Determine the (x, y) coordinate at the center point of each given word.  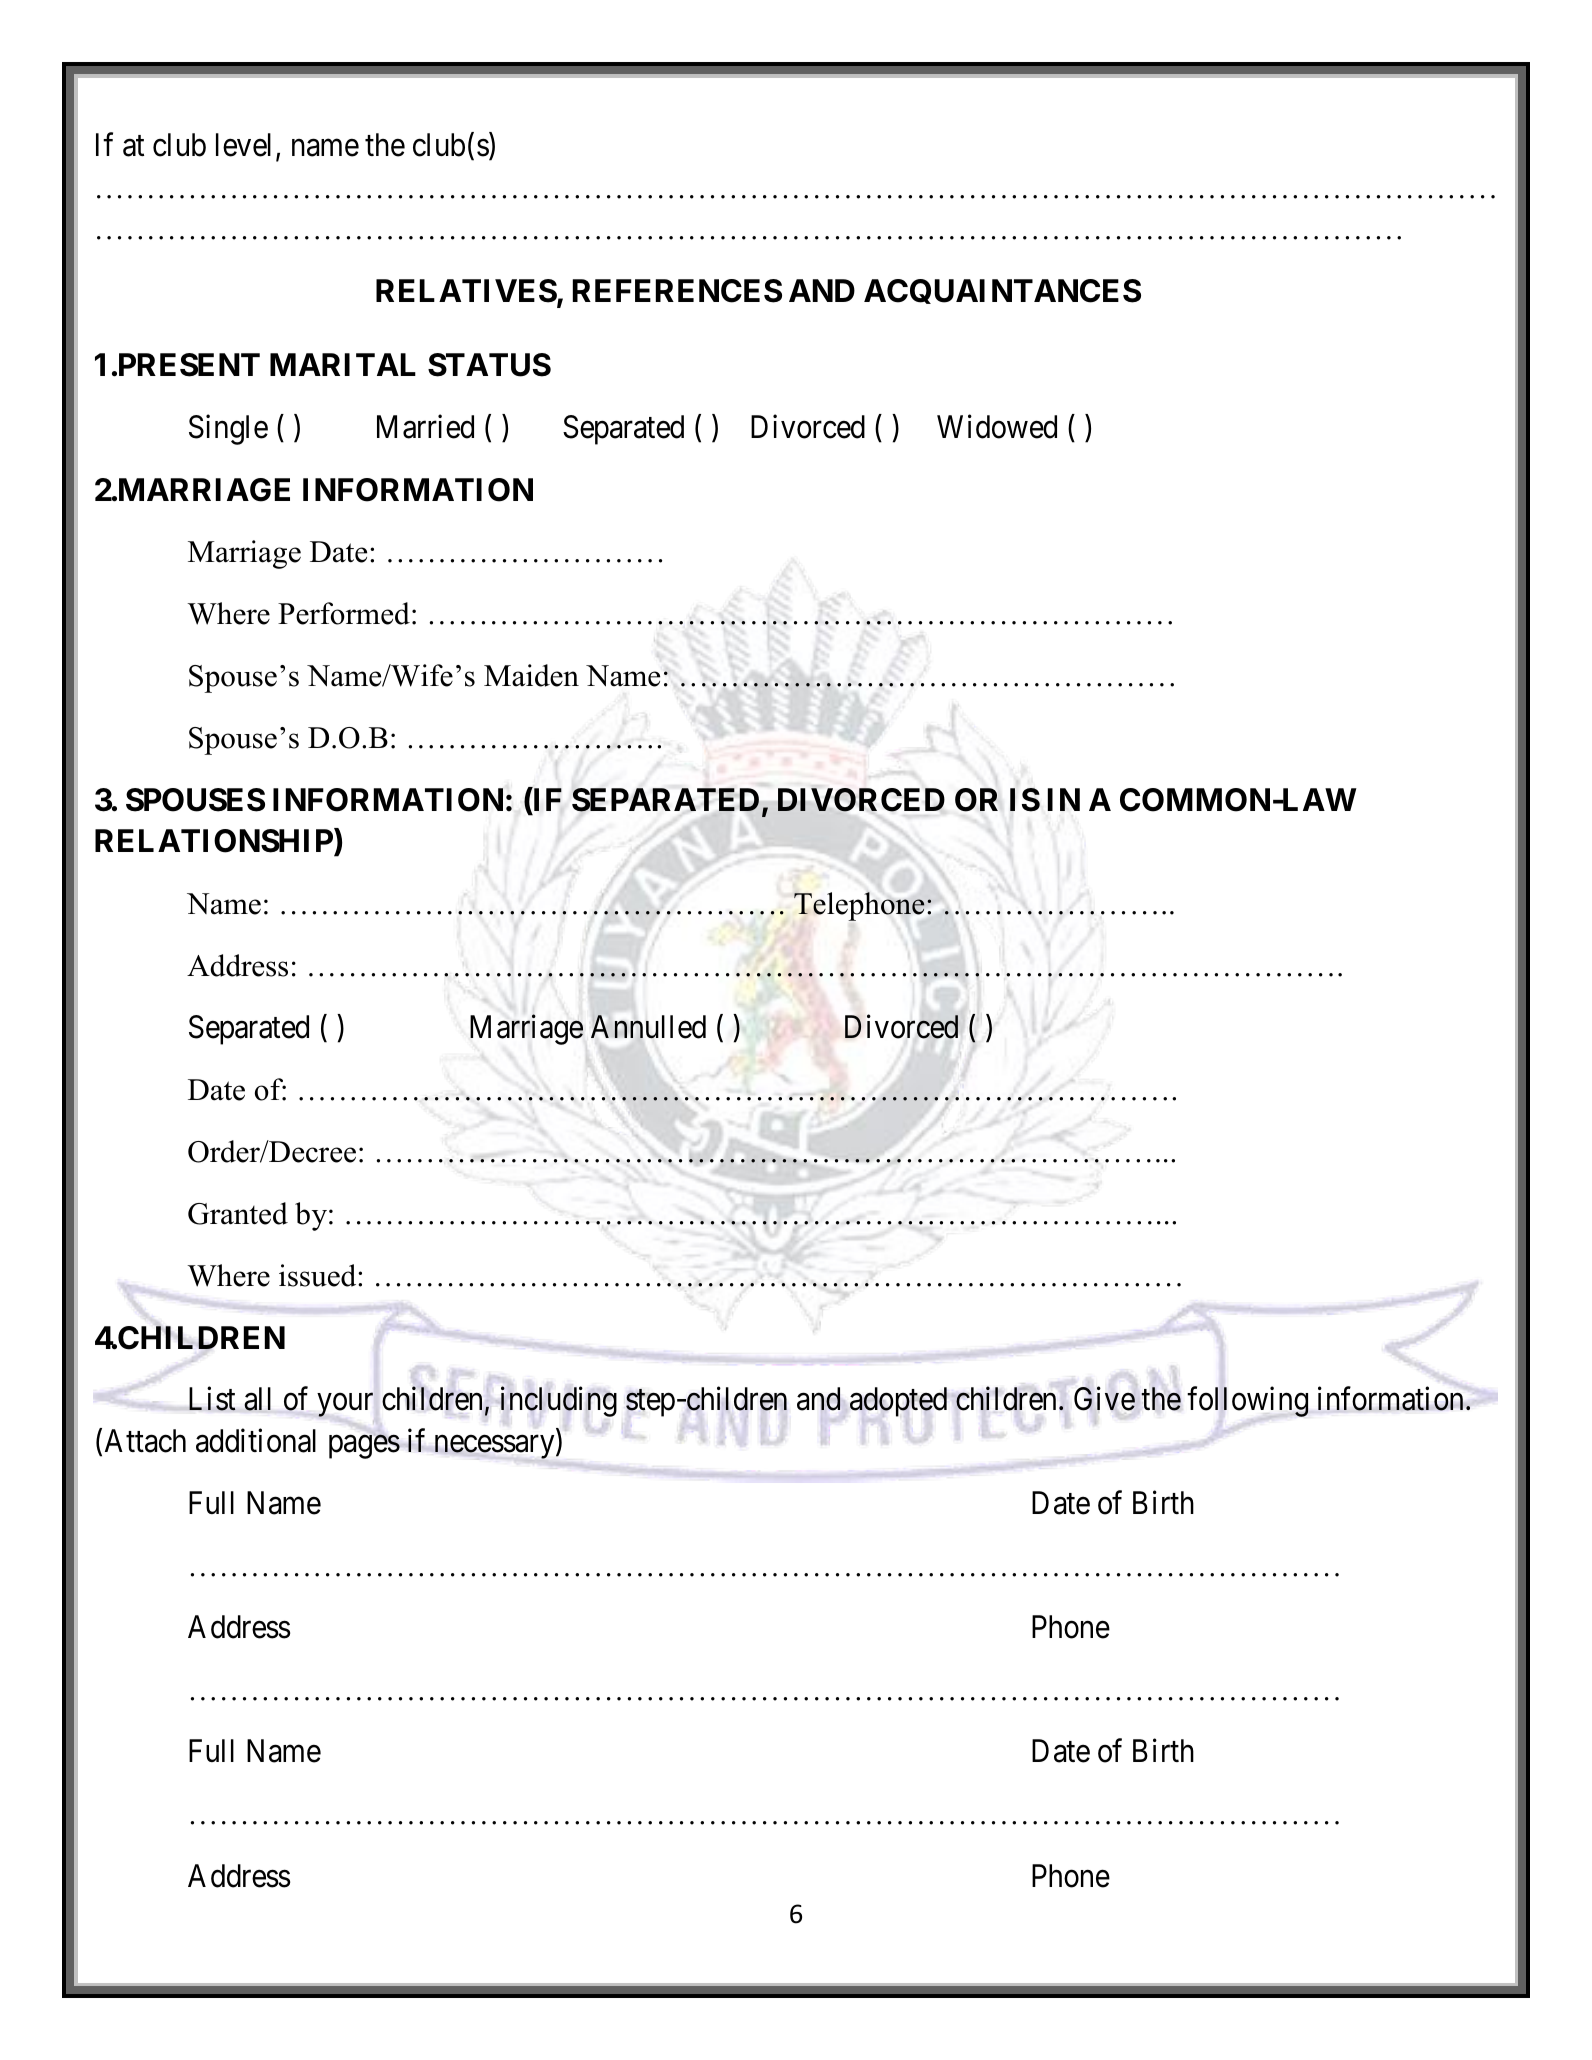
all (257, 1399)
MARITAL (343, 364)
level (243, 145)
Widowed (997, 426)
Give (1104, 1399)
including (559, 1402)
